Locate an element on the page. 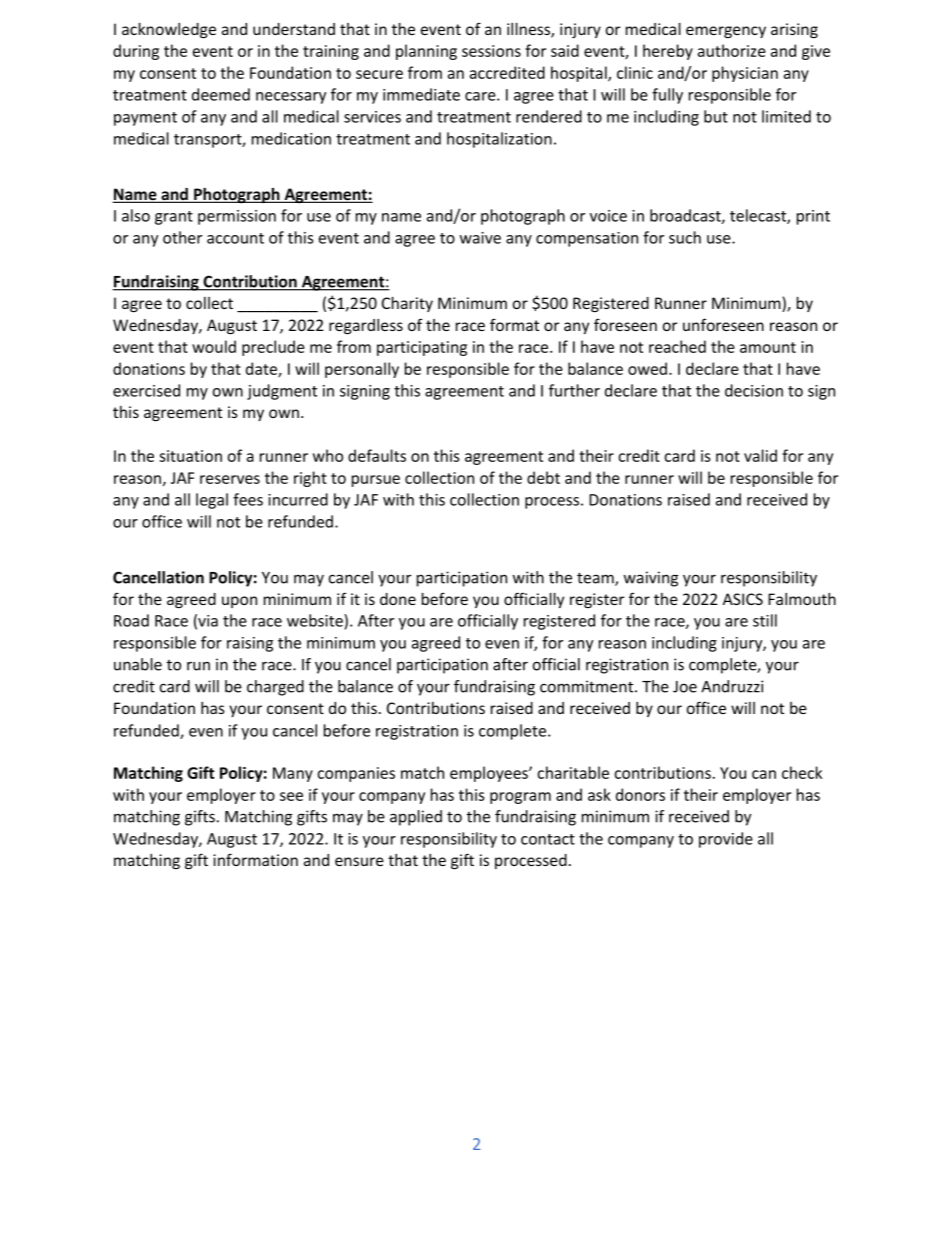 The image size is (952, 1233). authorize is located at coordinates (732, 50).
